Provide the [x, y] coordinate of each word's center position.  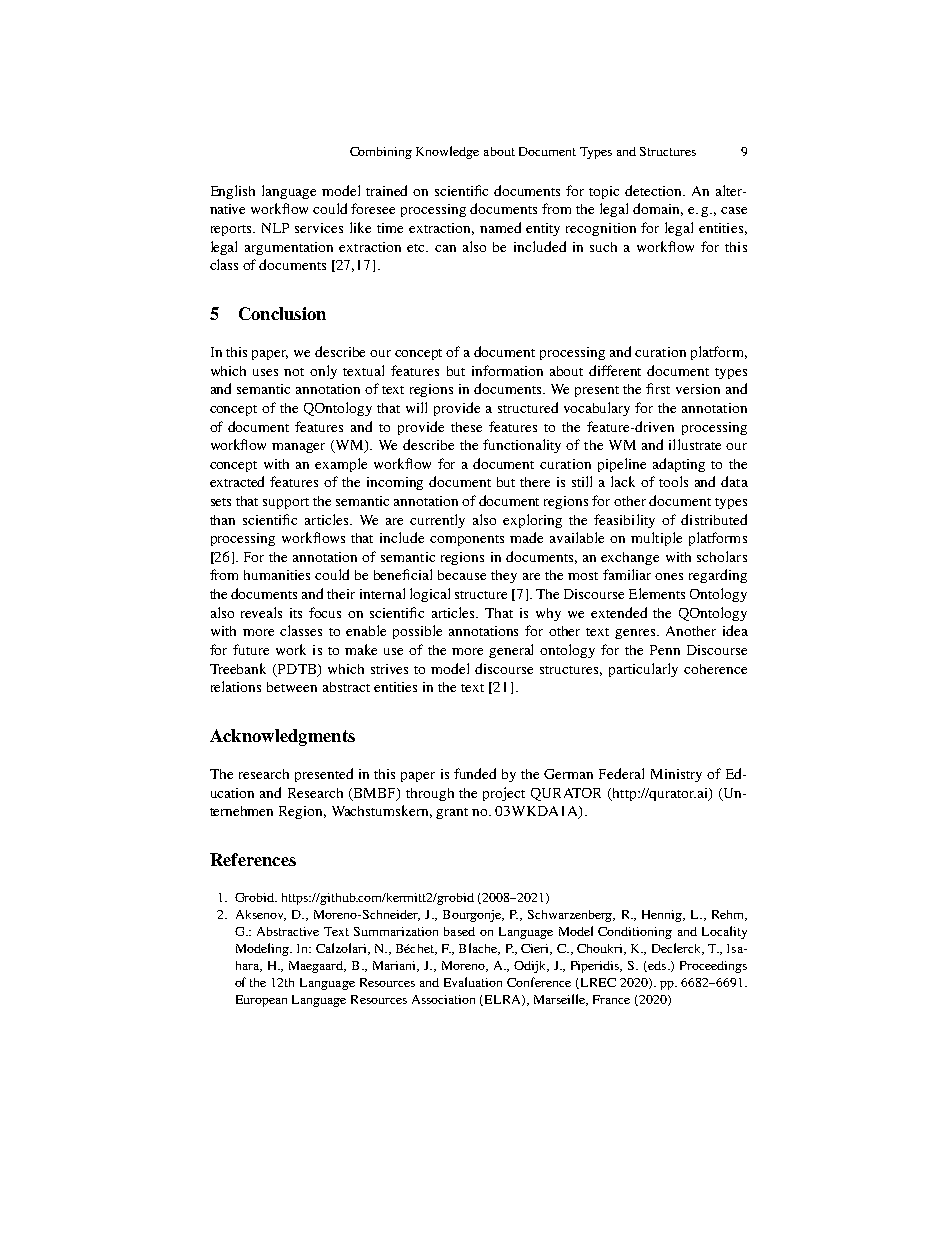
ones [669, 576]
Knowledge [447, 152]
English [233, 192]
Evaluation [473, 982]
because [462, 575]
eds [657, 966]
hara [248, 966]
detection [655, 190]
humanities [277, 575]
